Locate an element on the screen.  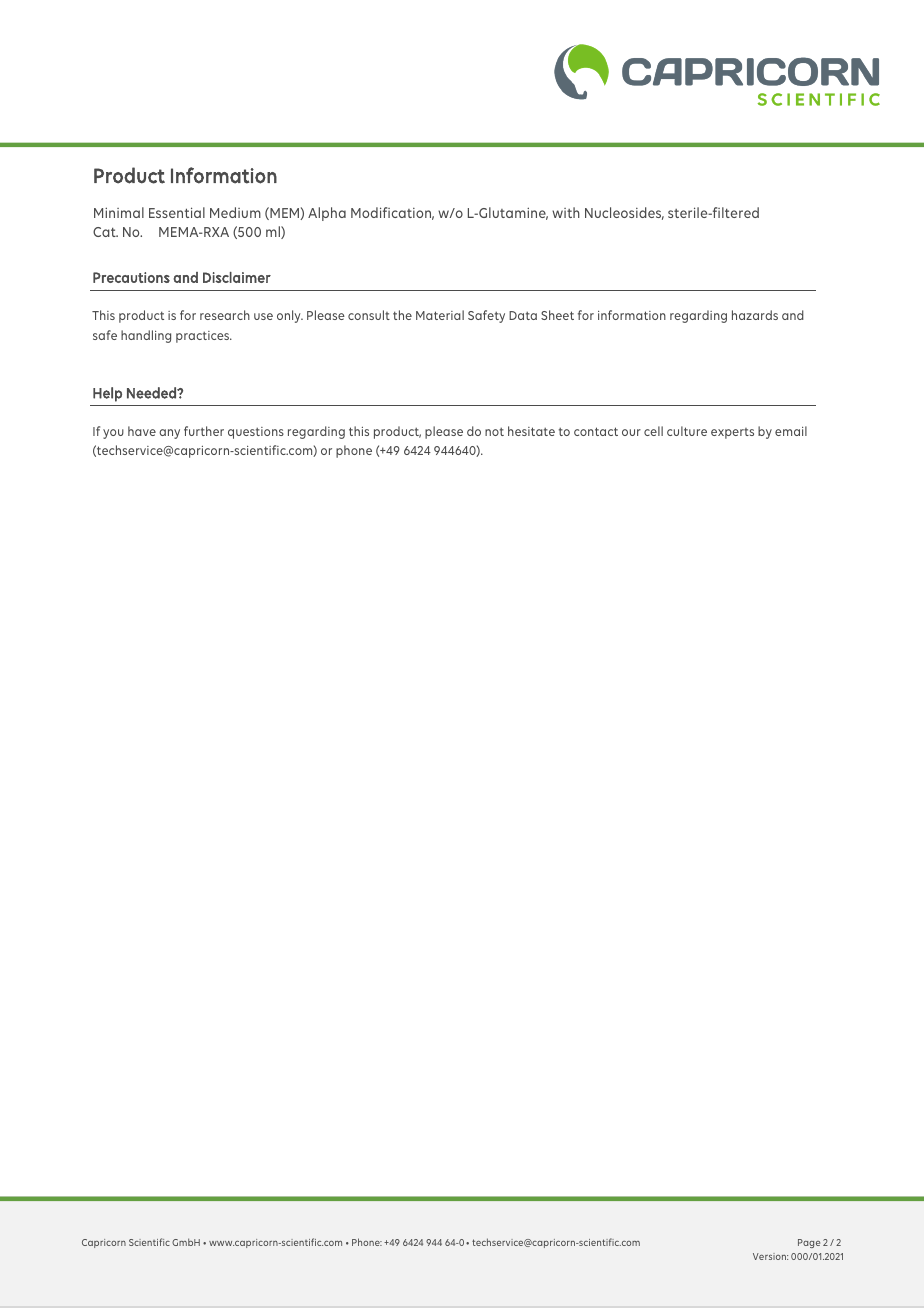
not is located at coordinates (494, 431).
